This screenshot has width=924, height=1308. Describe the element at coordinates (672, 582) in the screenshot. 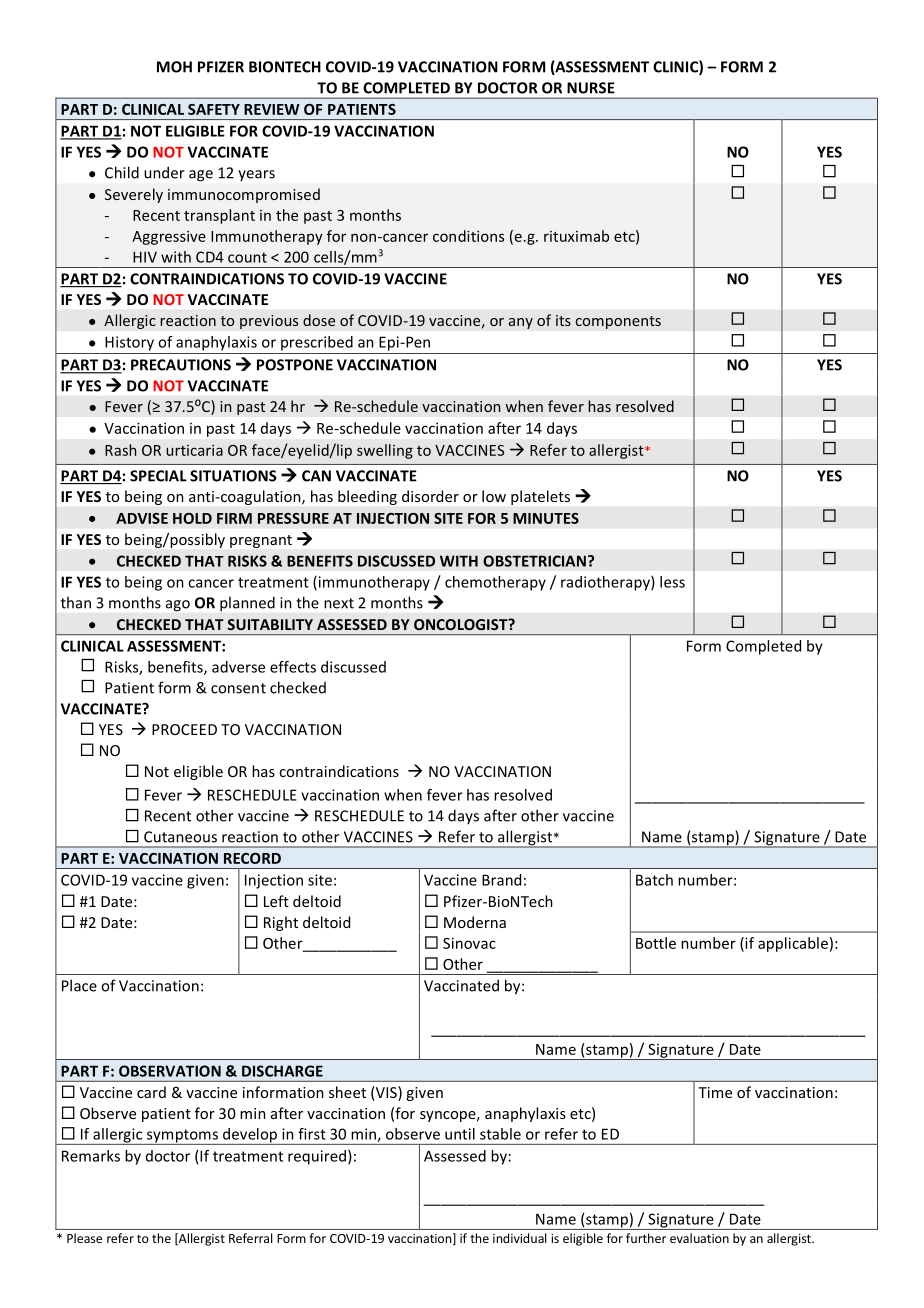

I see `less` at that location.
